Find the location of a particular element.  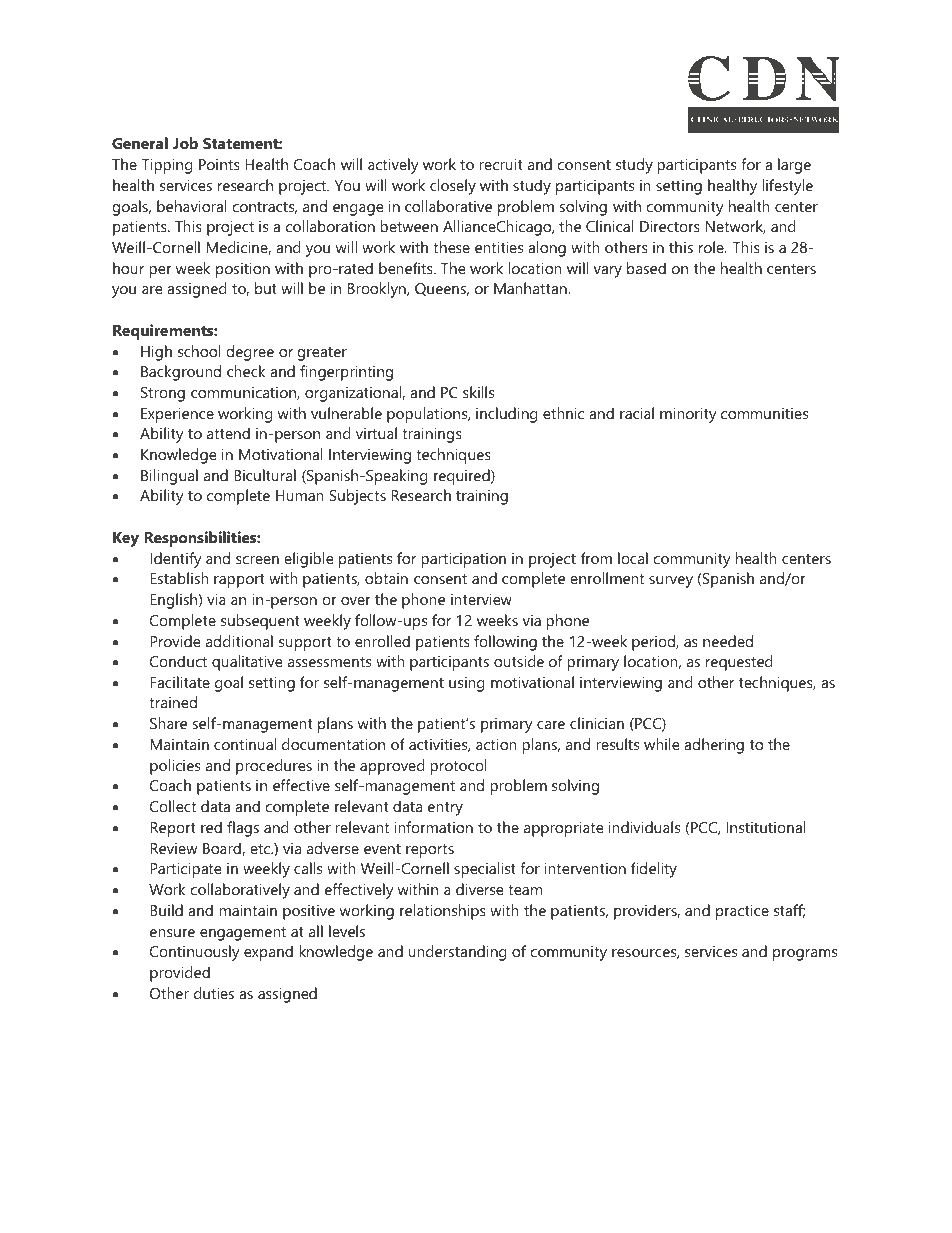

policies is located at coordinates (175, 767).
